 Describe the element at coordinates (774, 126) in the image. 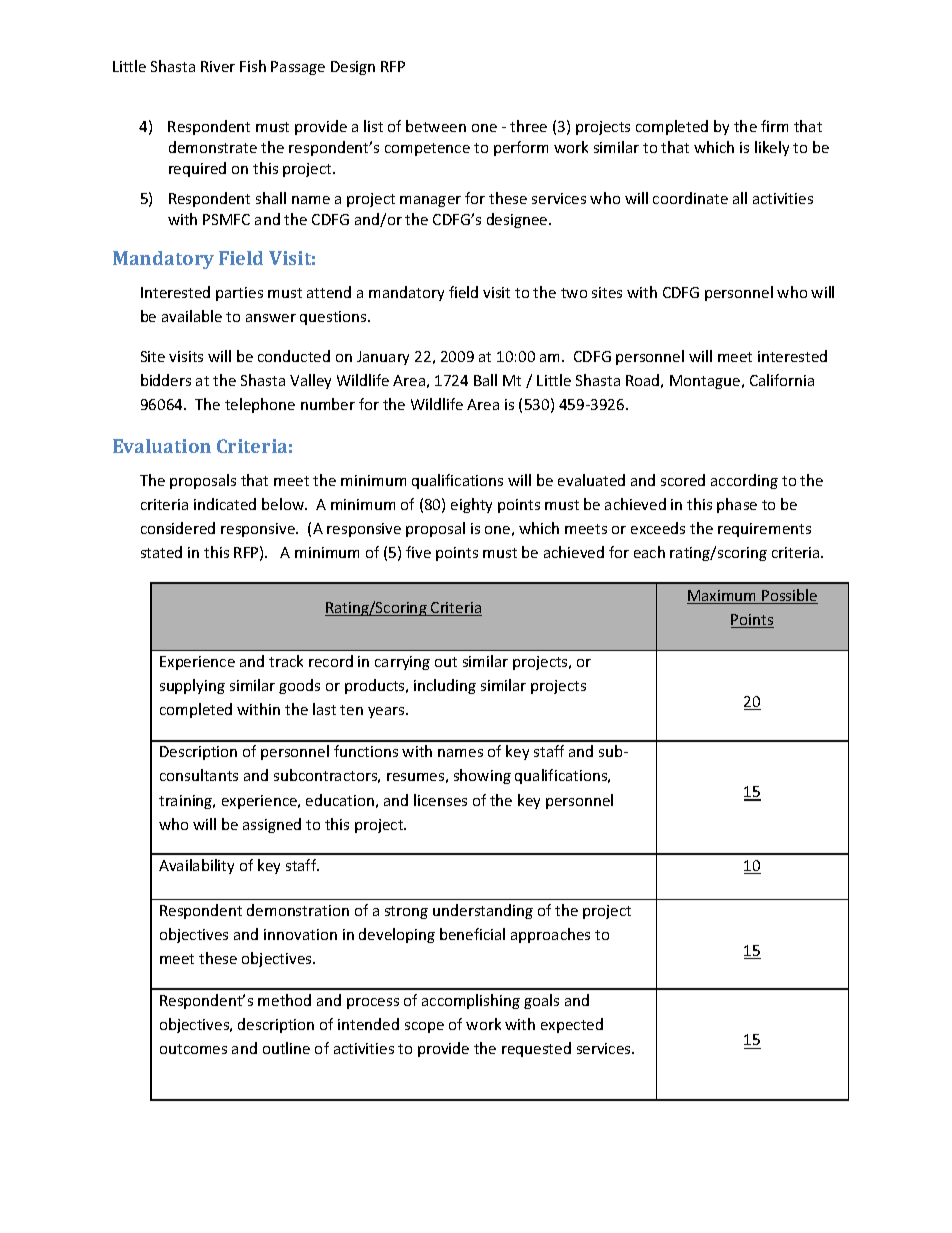

I see `firm` at that location.
